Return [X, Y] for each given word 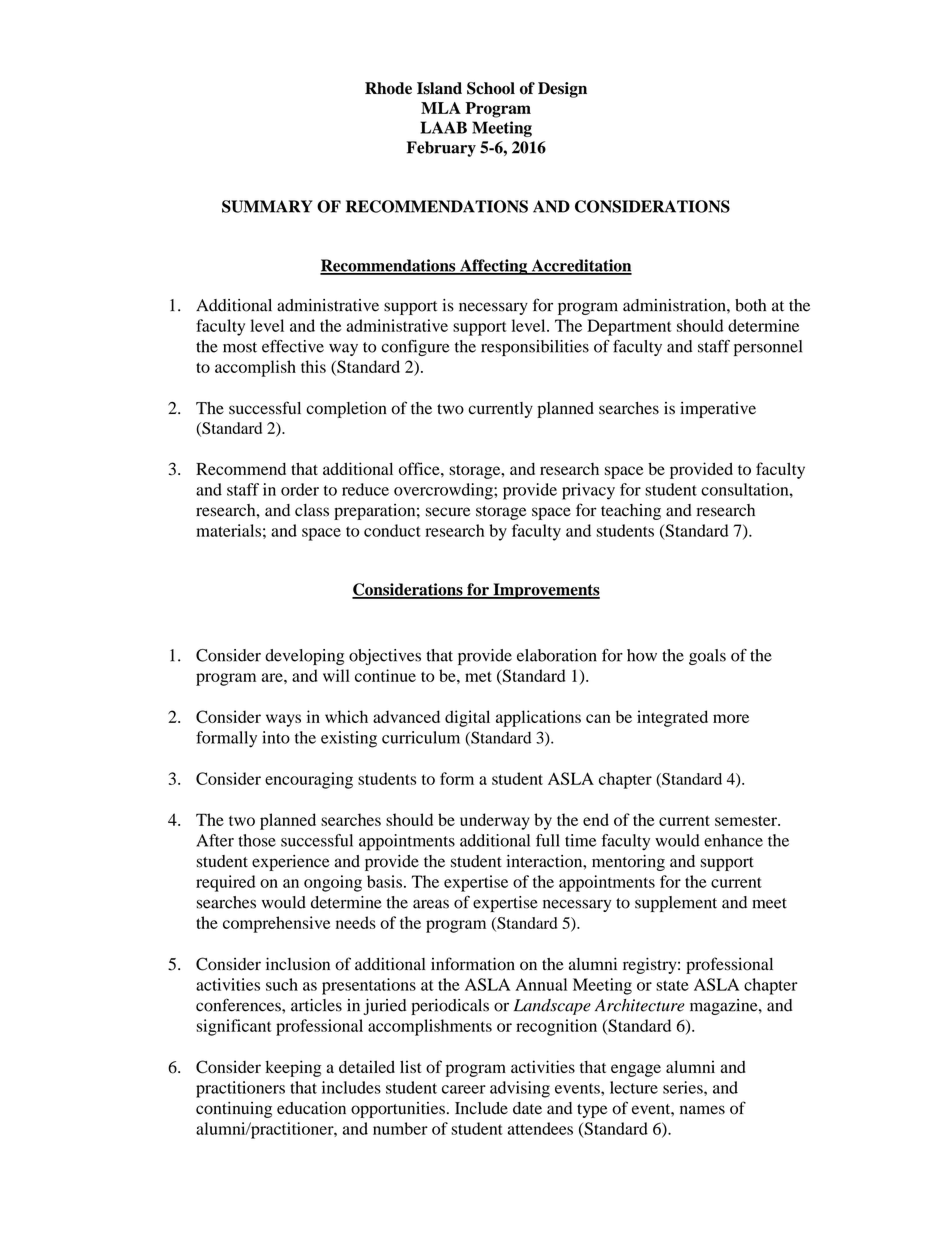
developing [304, 657]
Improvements [545, 591]
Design [562, 90]
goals [707, 657]
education [311, 1108]
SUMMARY [267, 206]
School [491, 88]
